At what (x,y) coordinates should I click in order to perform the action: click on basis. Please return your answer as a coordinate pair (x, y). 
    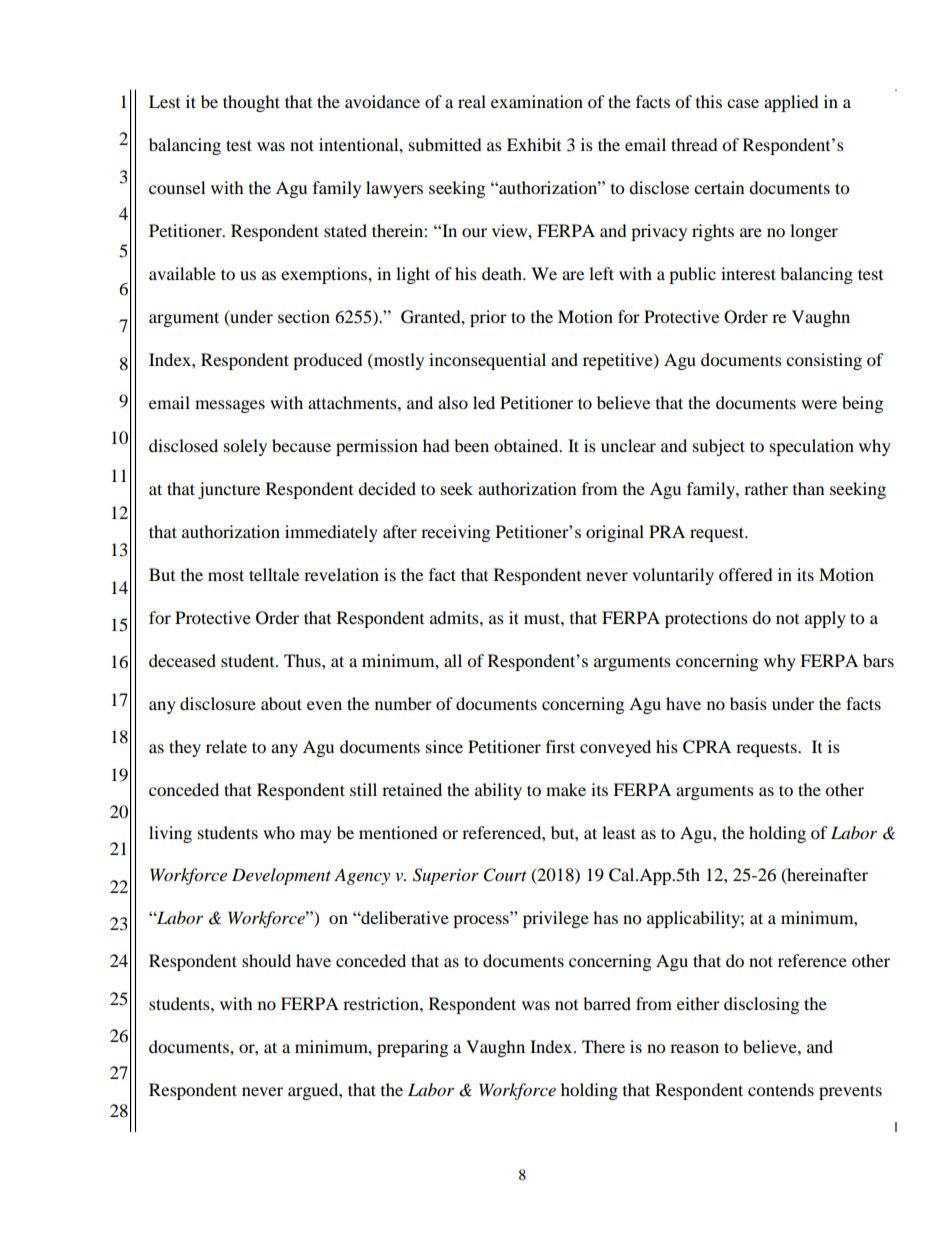
    Looking at the image, I should click on (748, 703).
